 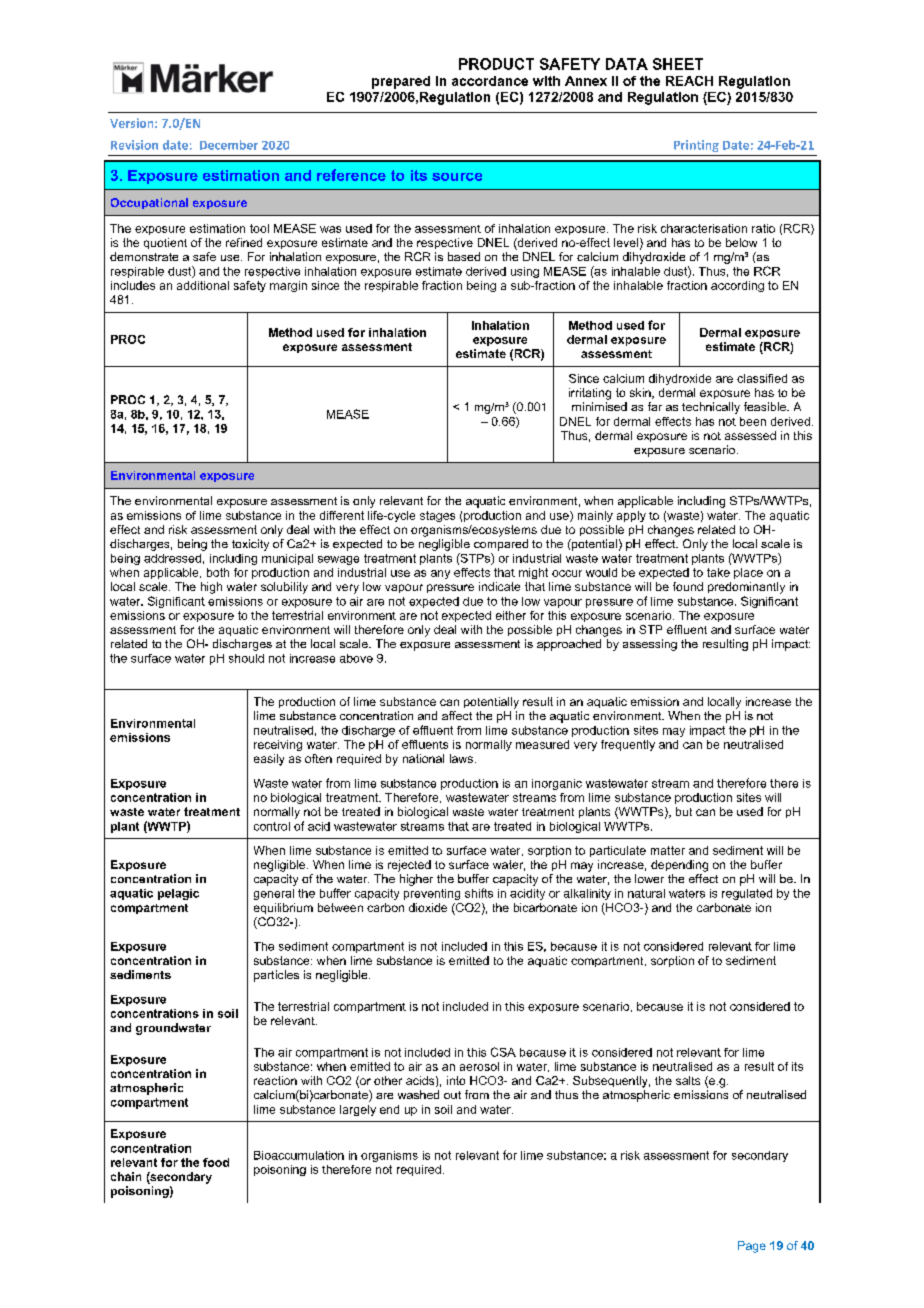 What do you see at coordinates (216, 1162) in the screenshot?
I see `food` at bounding box center [216, 1162].
